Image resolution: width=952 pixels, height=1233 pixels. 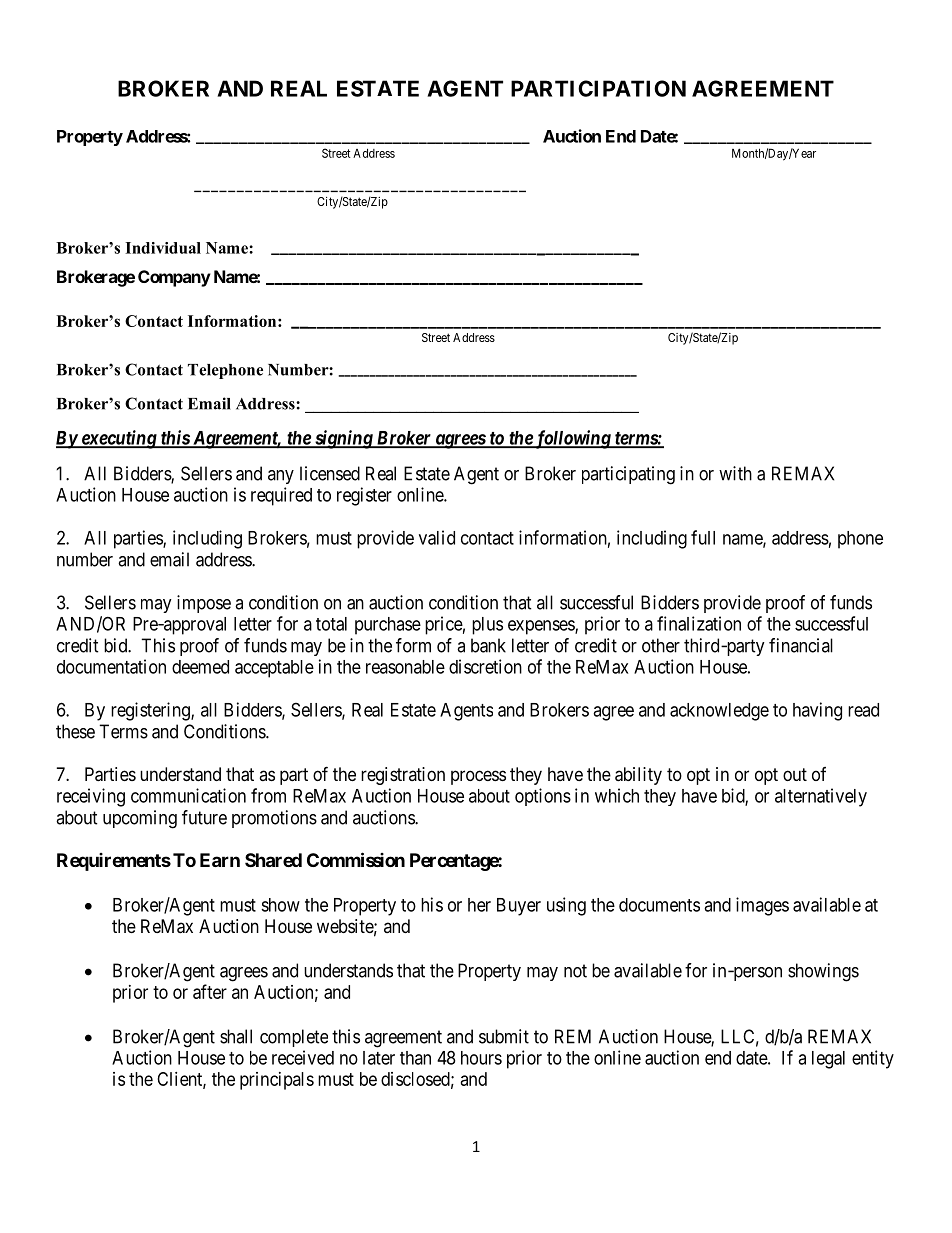 What do you see at coordinates (174, 278) in the screenshot?
I see `Company` at bounding box center [174, 278].
